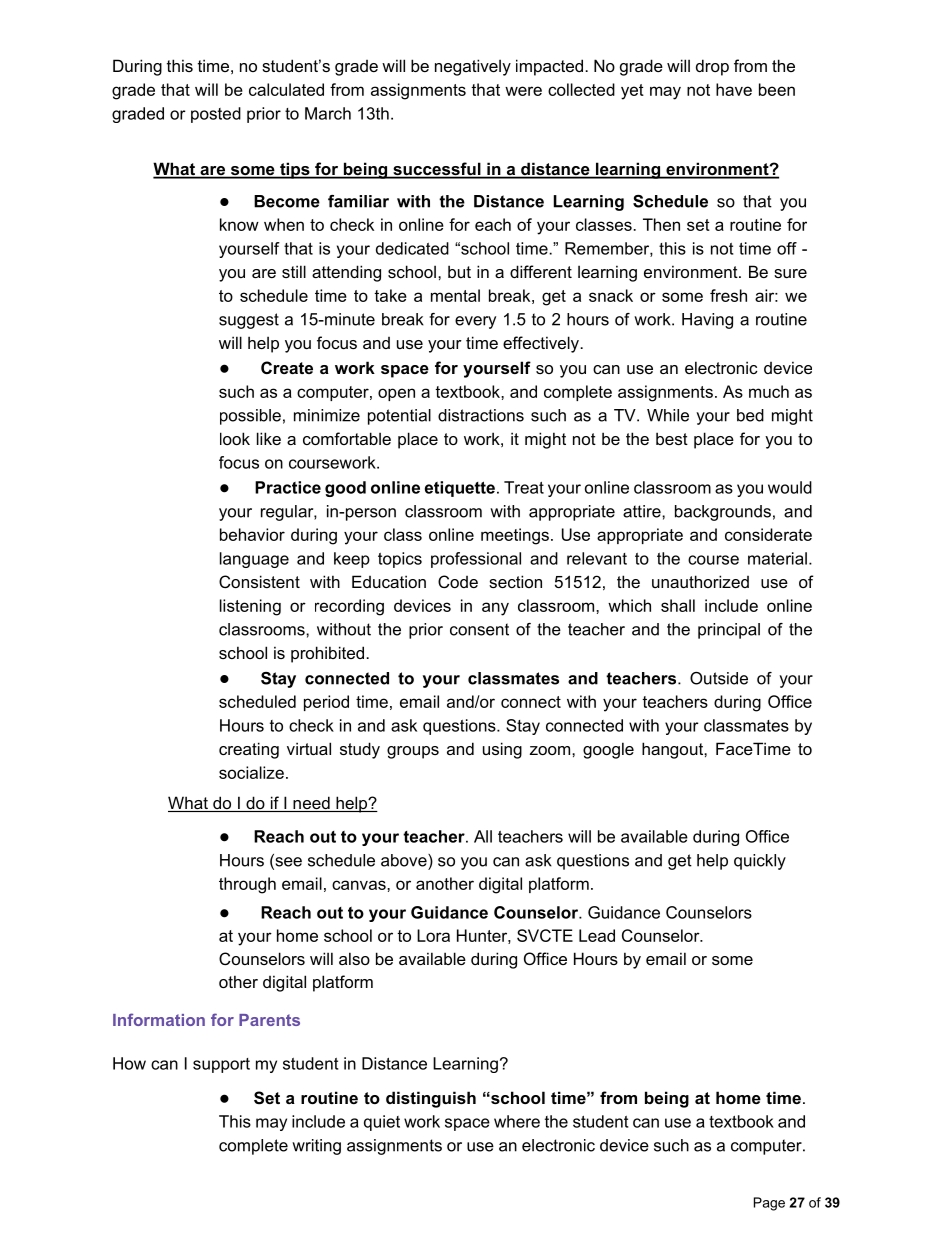 The width and height of the image is (952, 1233). I want to click on listening, so click(250, 607).
